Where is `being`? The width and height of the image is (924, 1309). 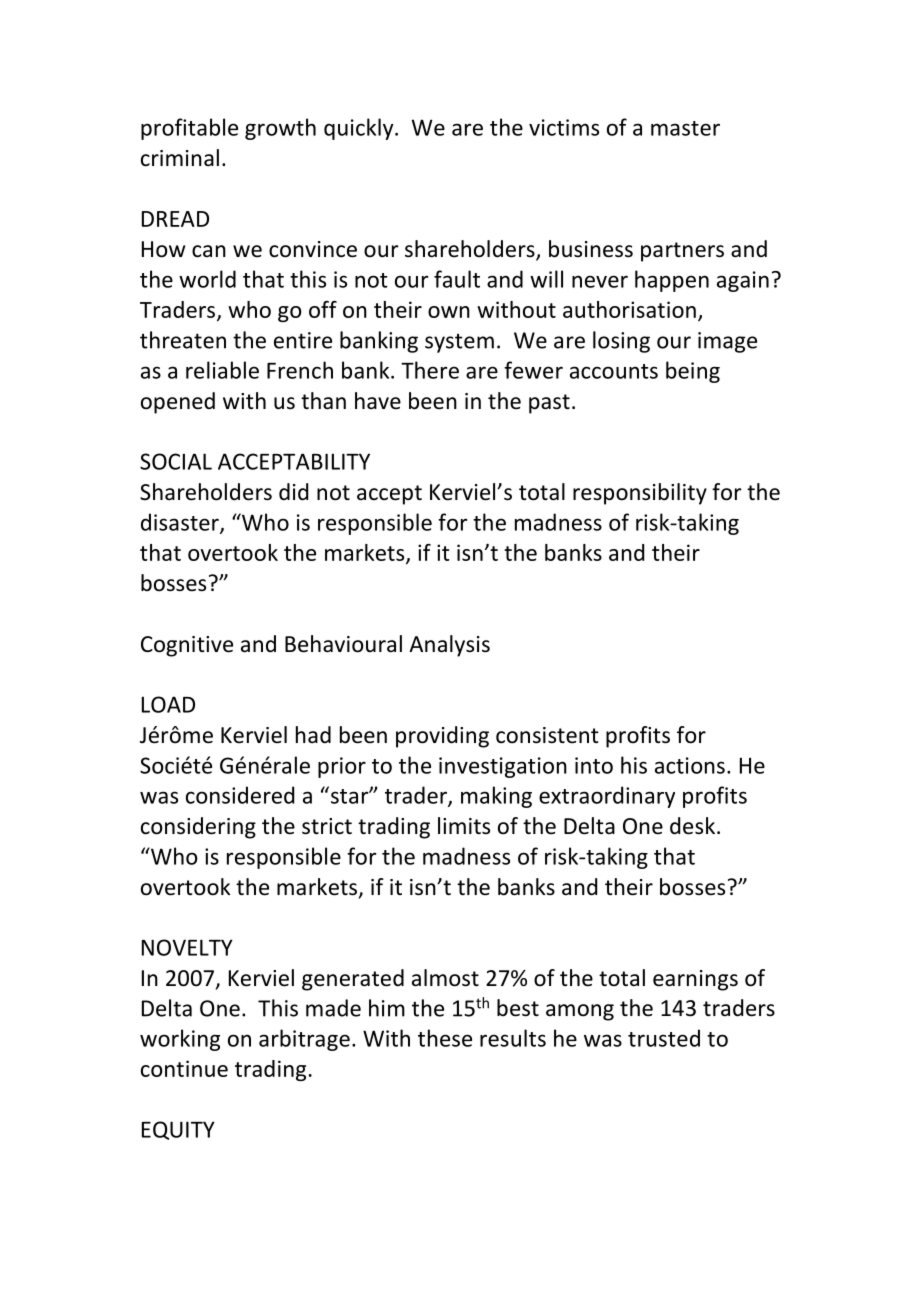 being is located at coordinates (693, 372).
